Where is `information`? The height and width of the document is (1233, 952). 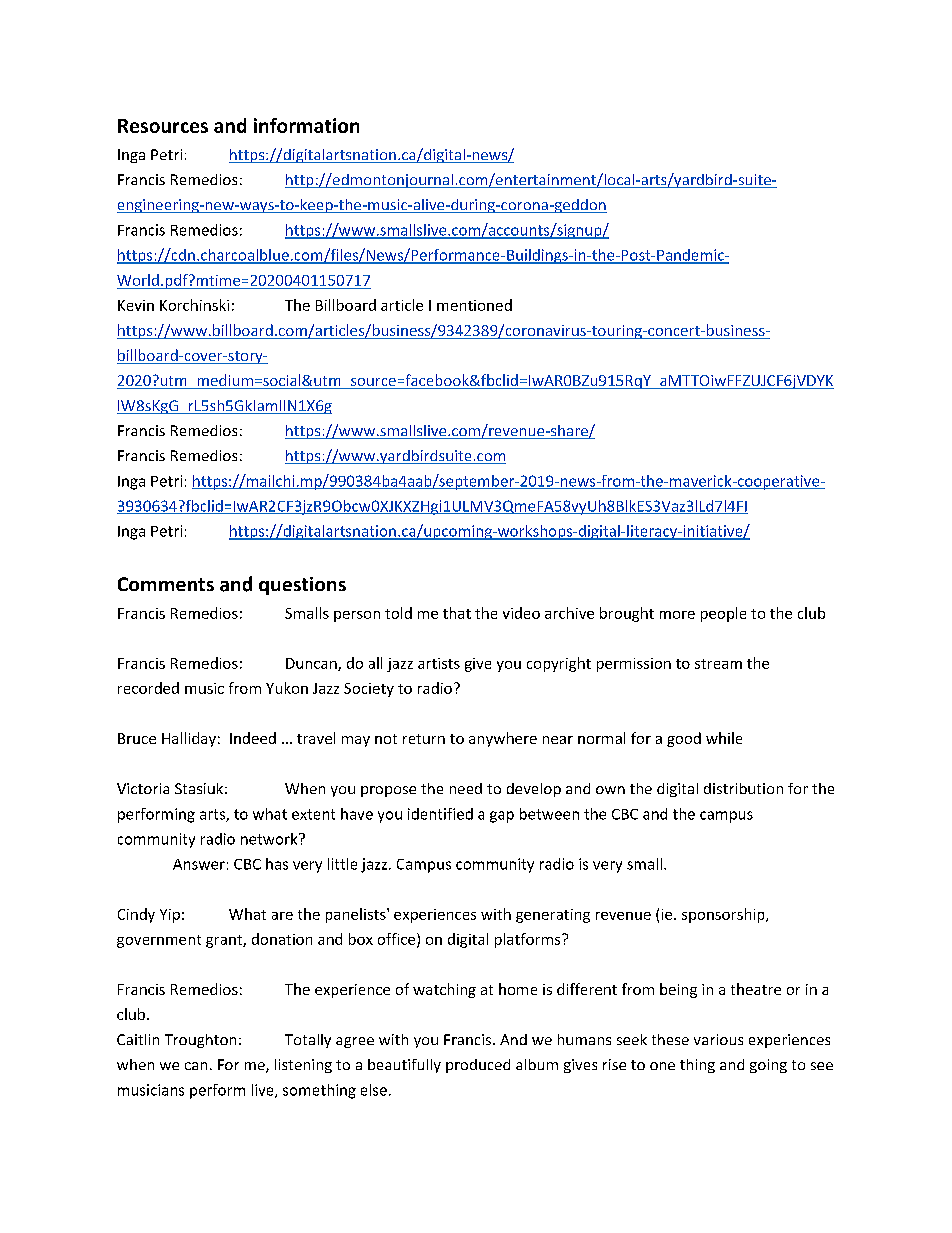
information is located at coordinates (306, 125).
